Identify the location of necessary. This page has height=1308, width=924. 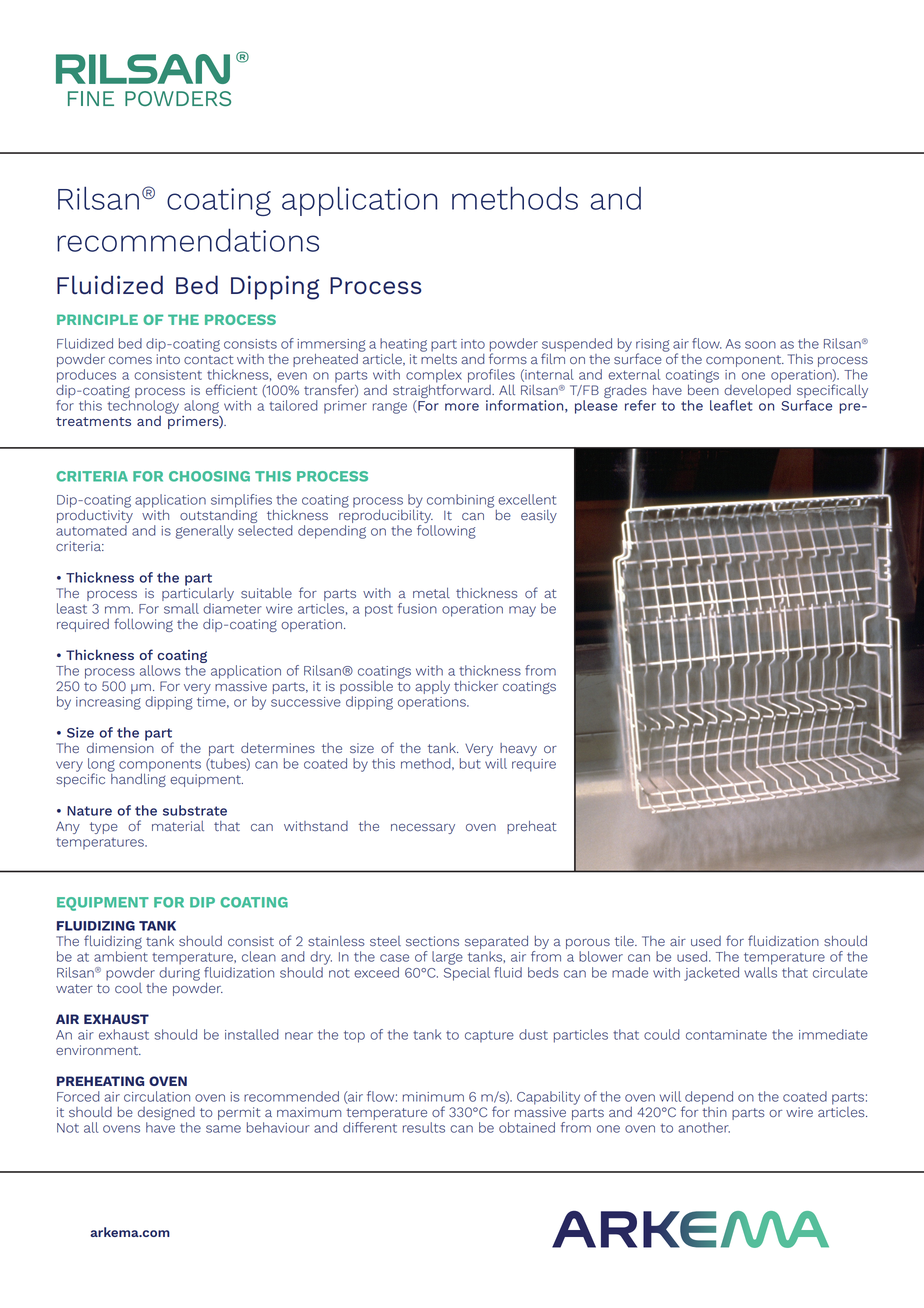
(423, 829).
